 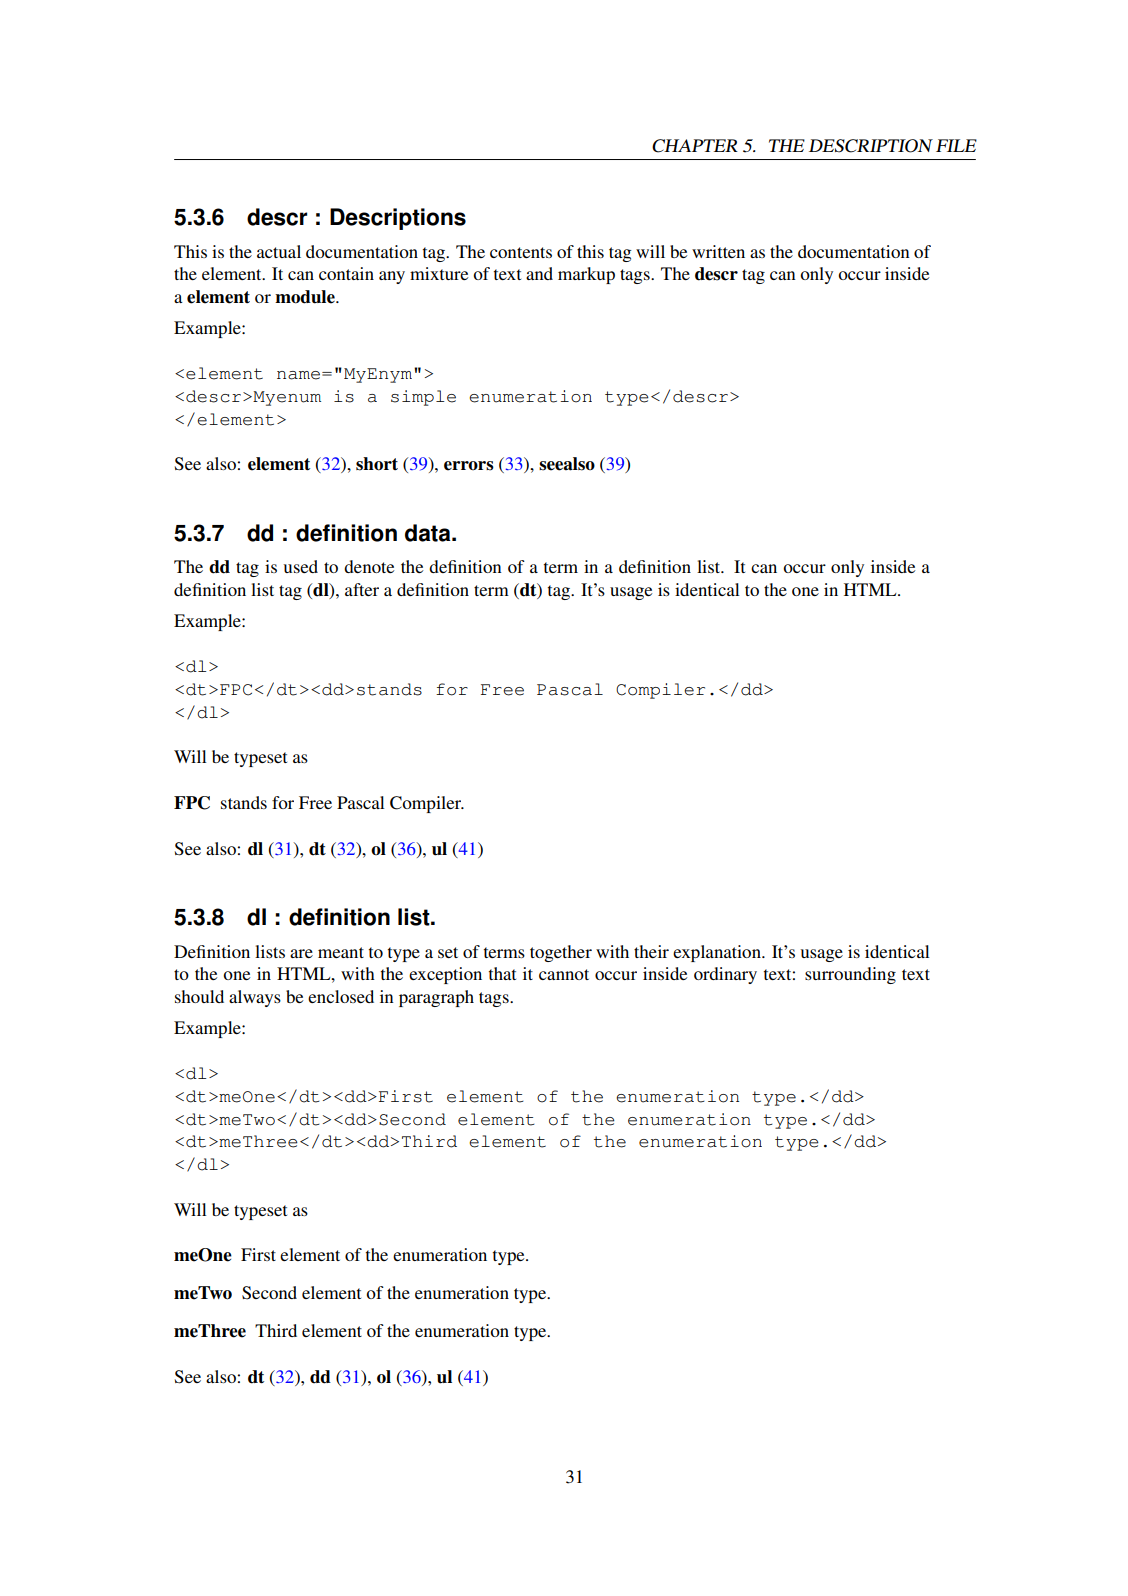 What do you see at coordinates (362, 589) in the screenshot?
I see `after` at bounding box center [362, 589].
